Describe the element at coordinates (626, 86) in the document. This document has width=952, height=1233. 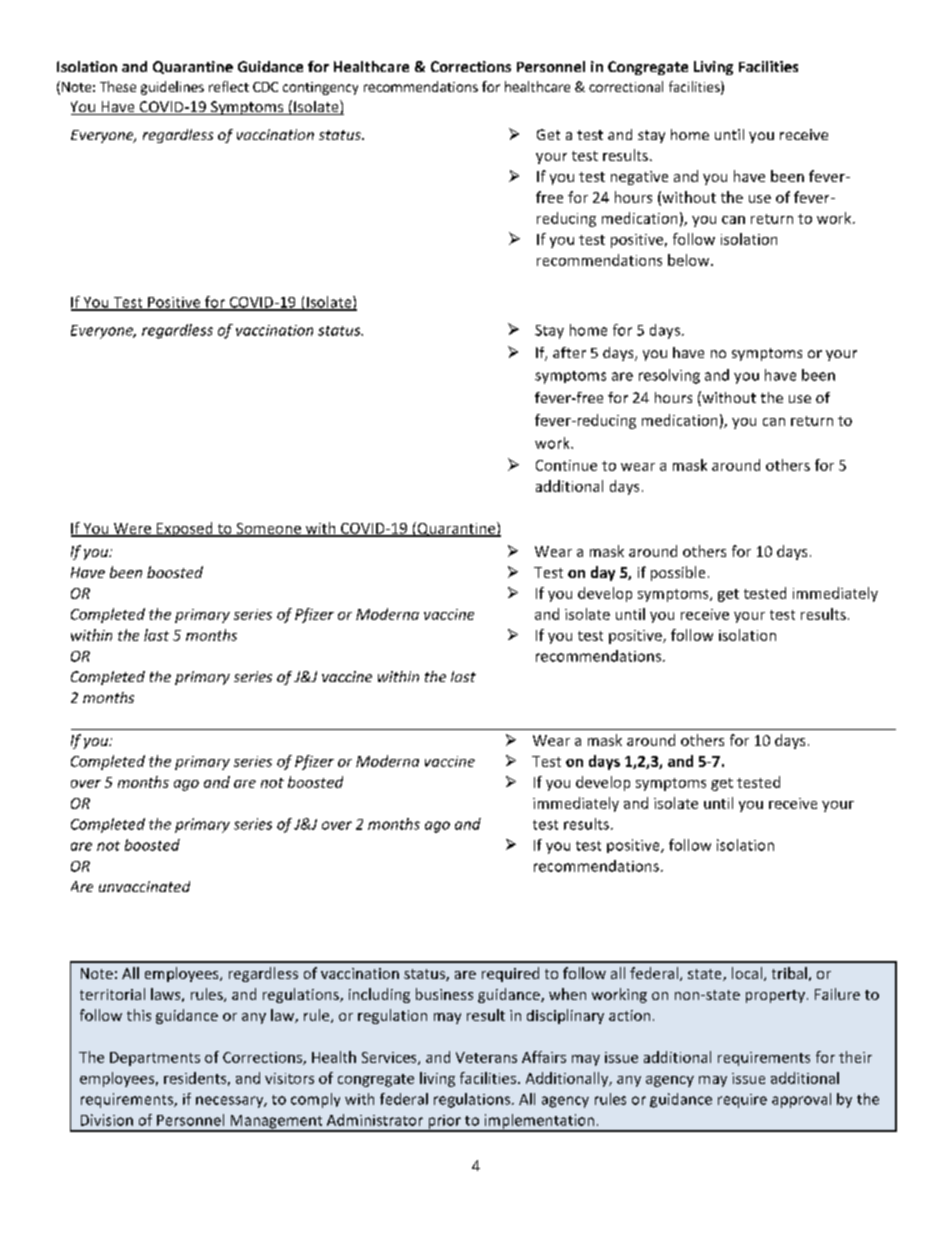
I see `correctional` at that location.
